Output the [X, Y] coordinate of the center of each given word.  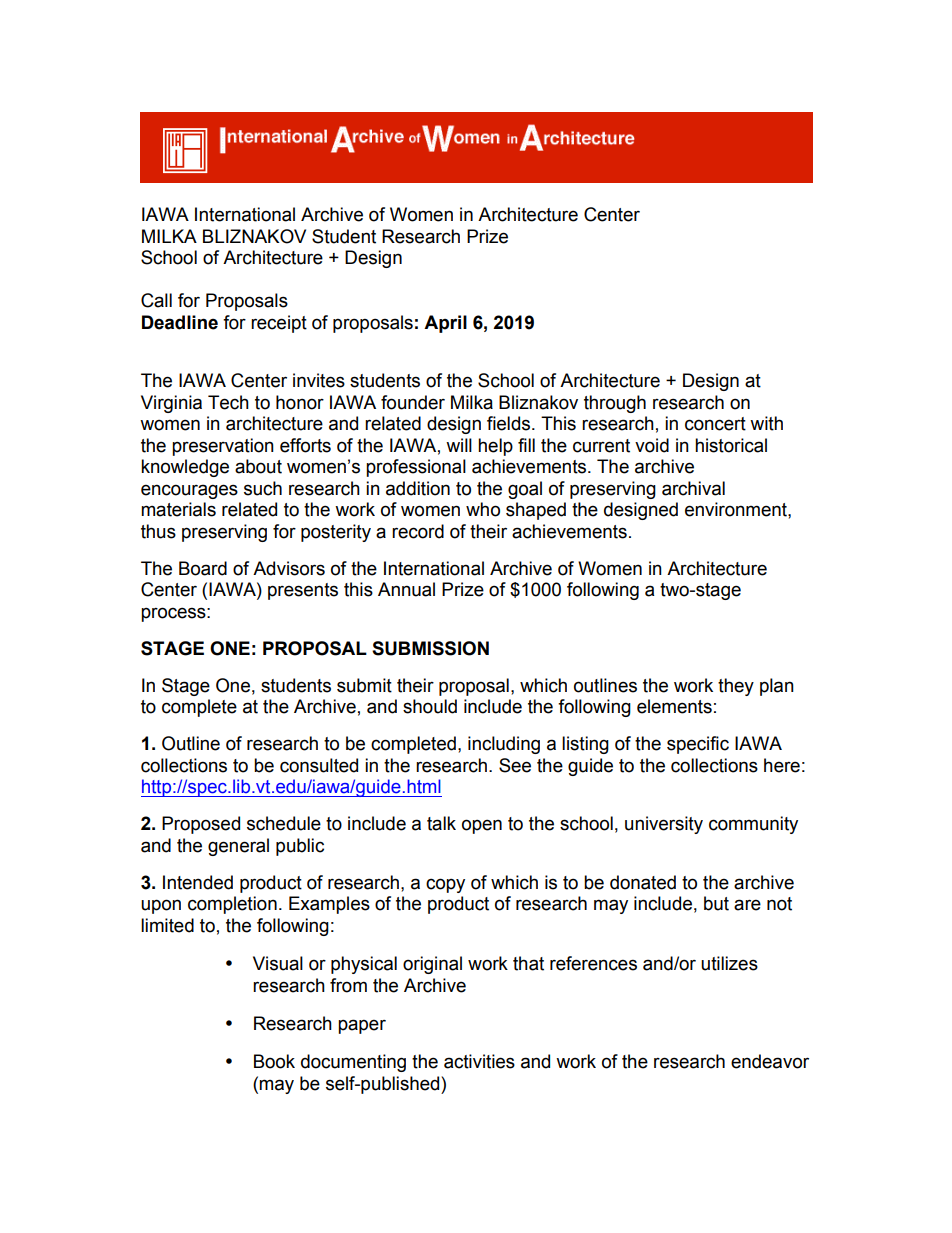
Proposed [201, 825]
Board [203, 568]
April [445, 324]
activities [479, 1061]
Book [274, 1061]
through [615, 404]
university [664, 825]
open [482, 826]
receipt [279, 324]
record [418, 531]
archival [693, 488]
